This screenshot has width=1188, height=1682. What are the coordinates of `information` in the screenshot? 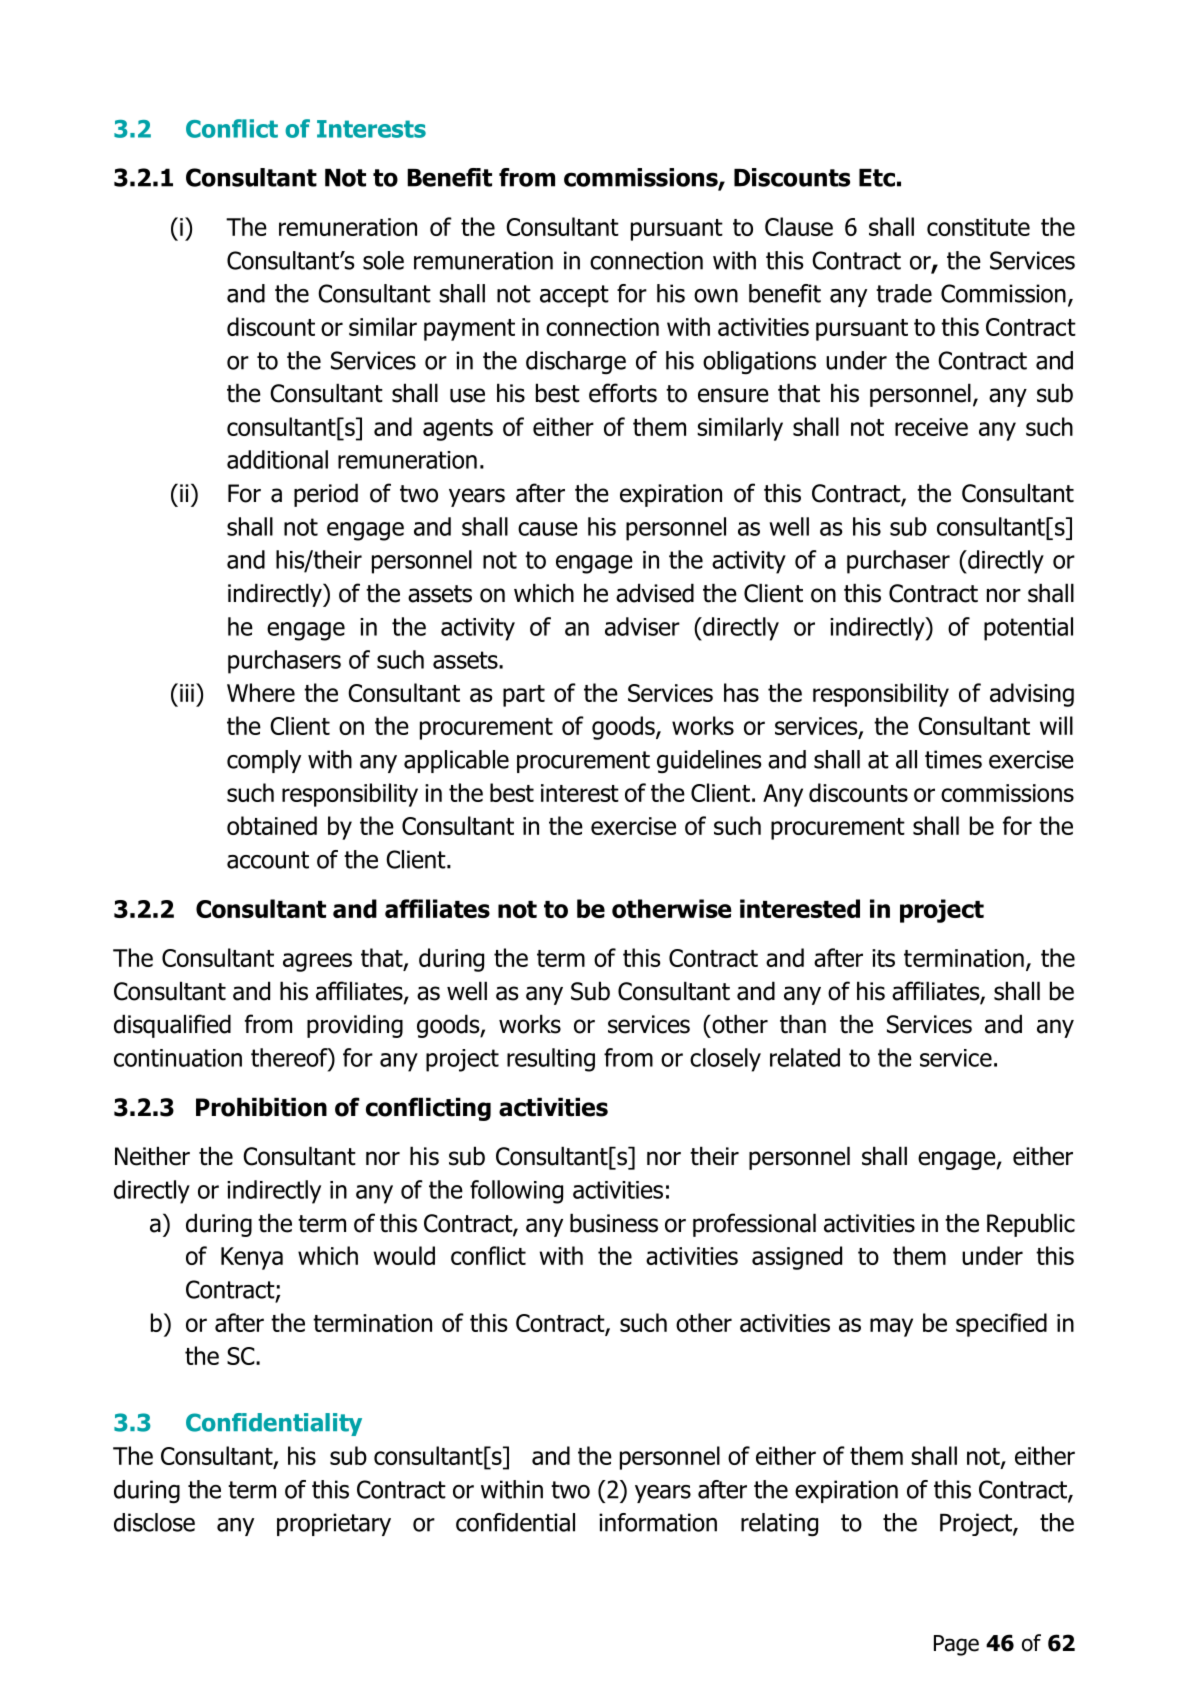 It's located at (658, 1522).
